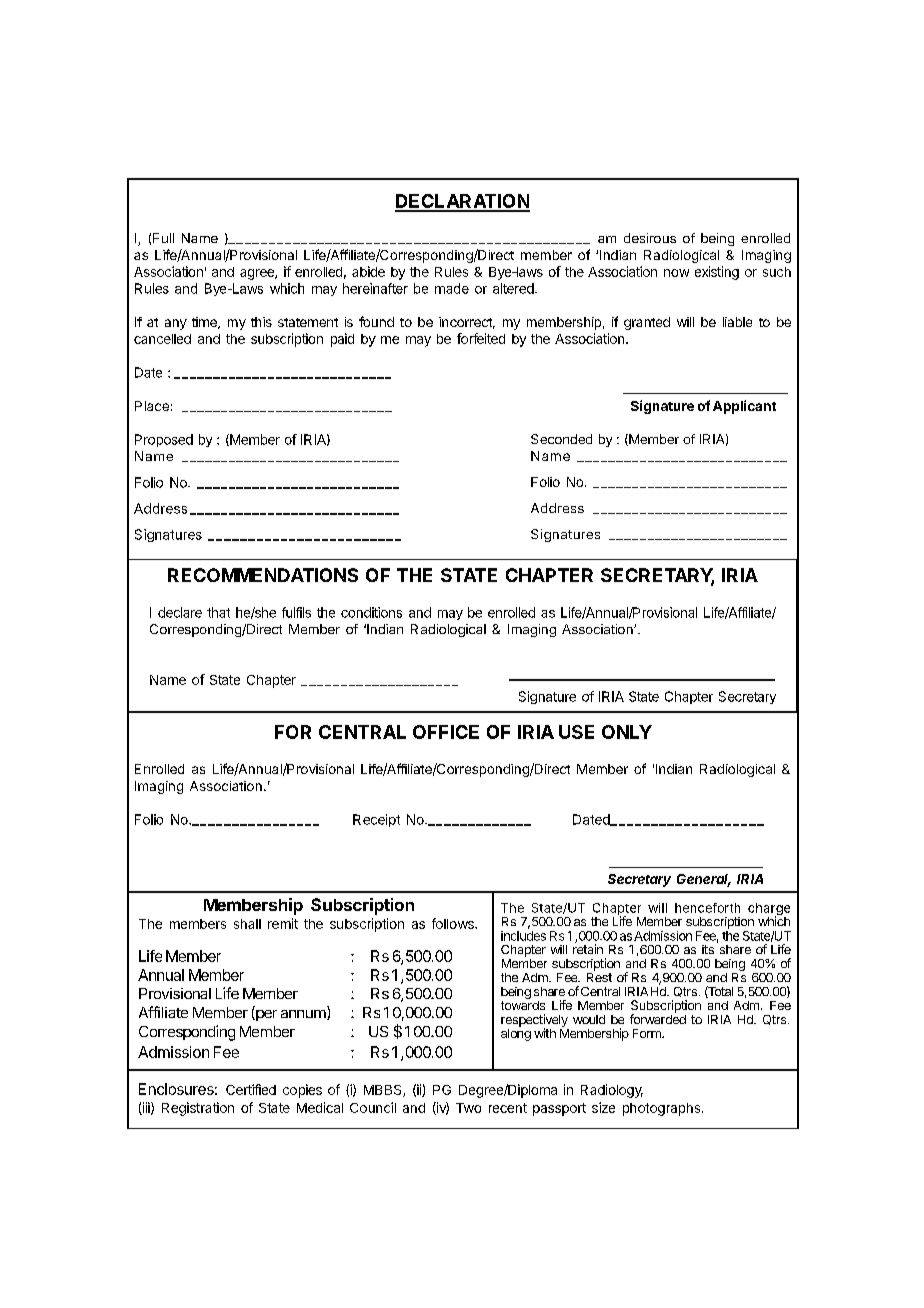  What do you see at coordinates (462, 202) in the document?
I see `DECLARATION` at bounding box center [462, 202].
